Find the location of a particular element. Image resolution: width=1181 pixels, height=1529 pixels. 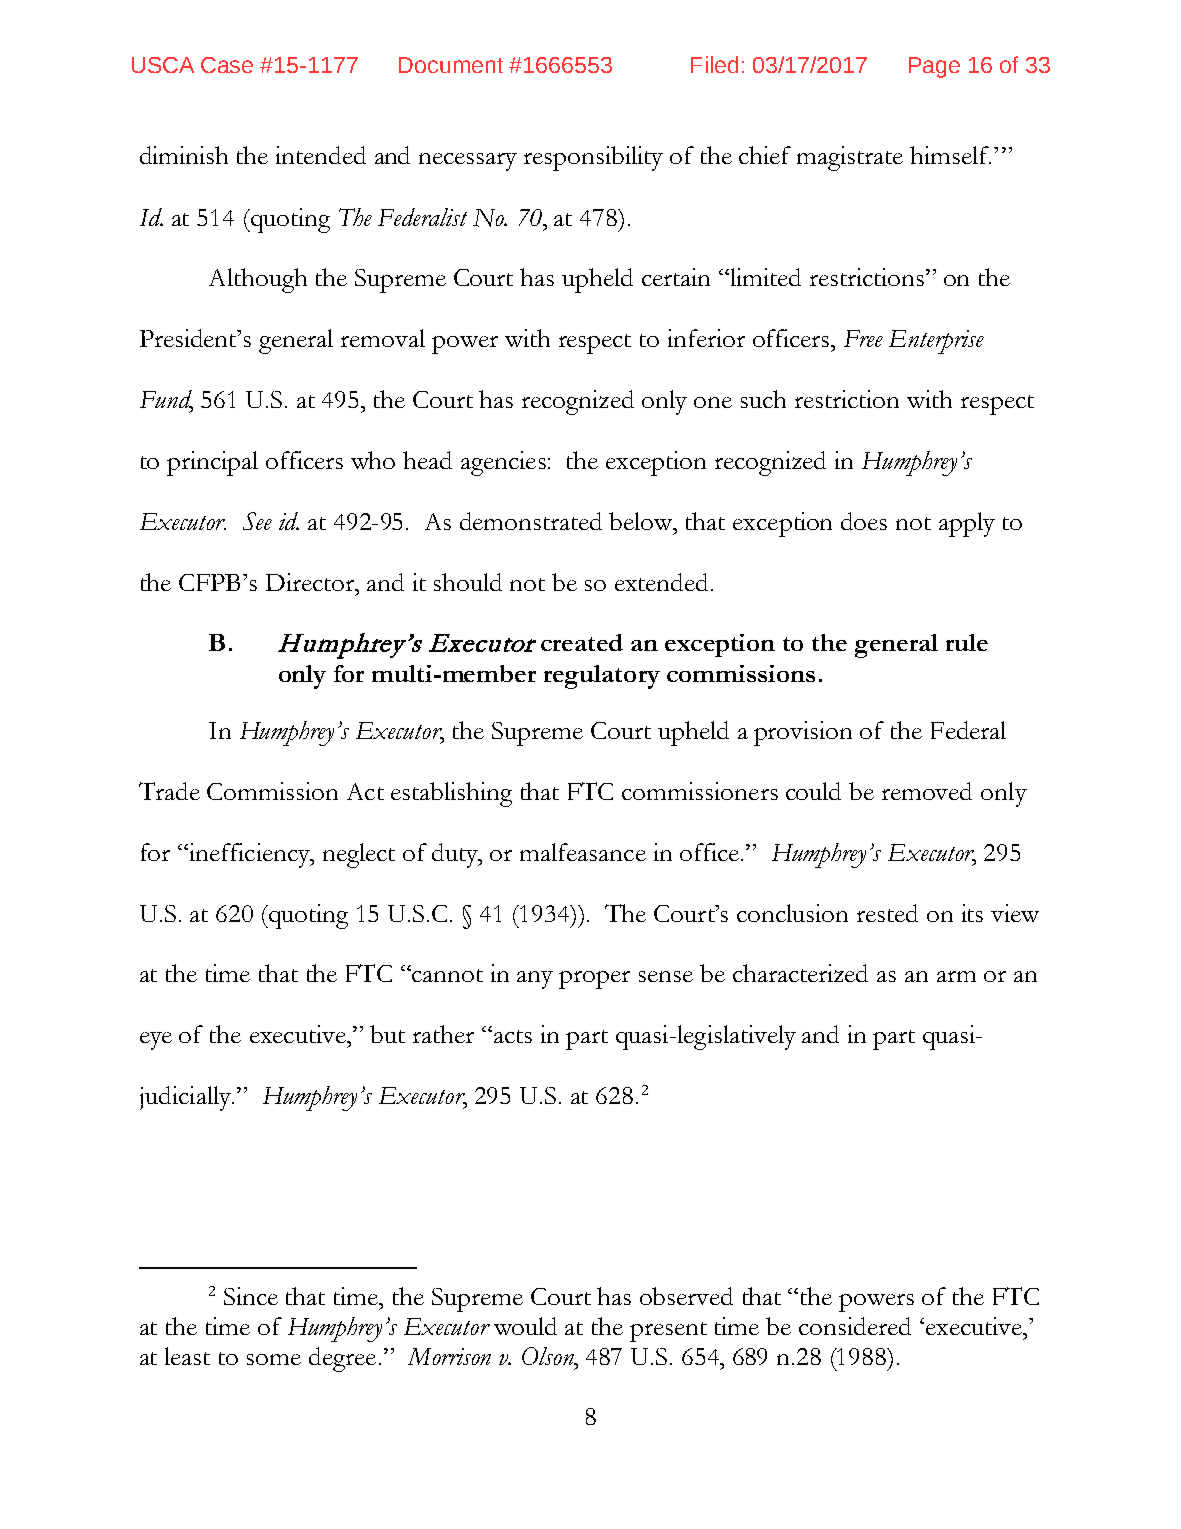

Case is located at coordinates (227, 65).
